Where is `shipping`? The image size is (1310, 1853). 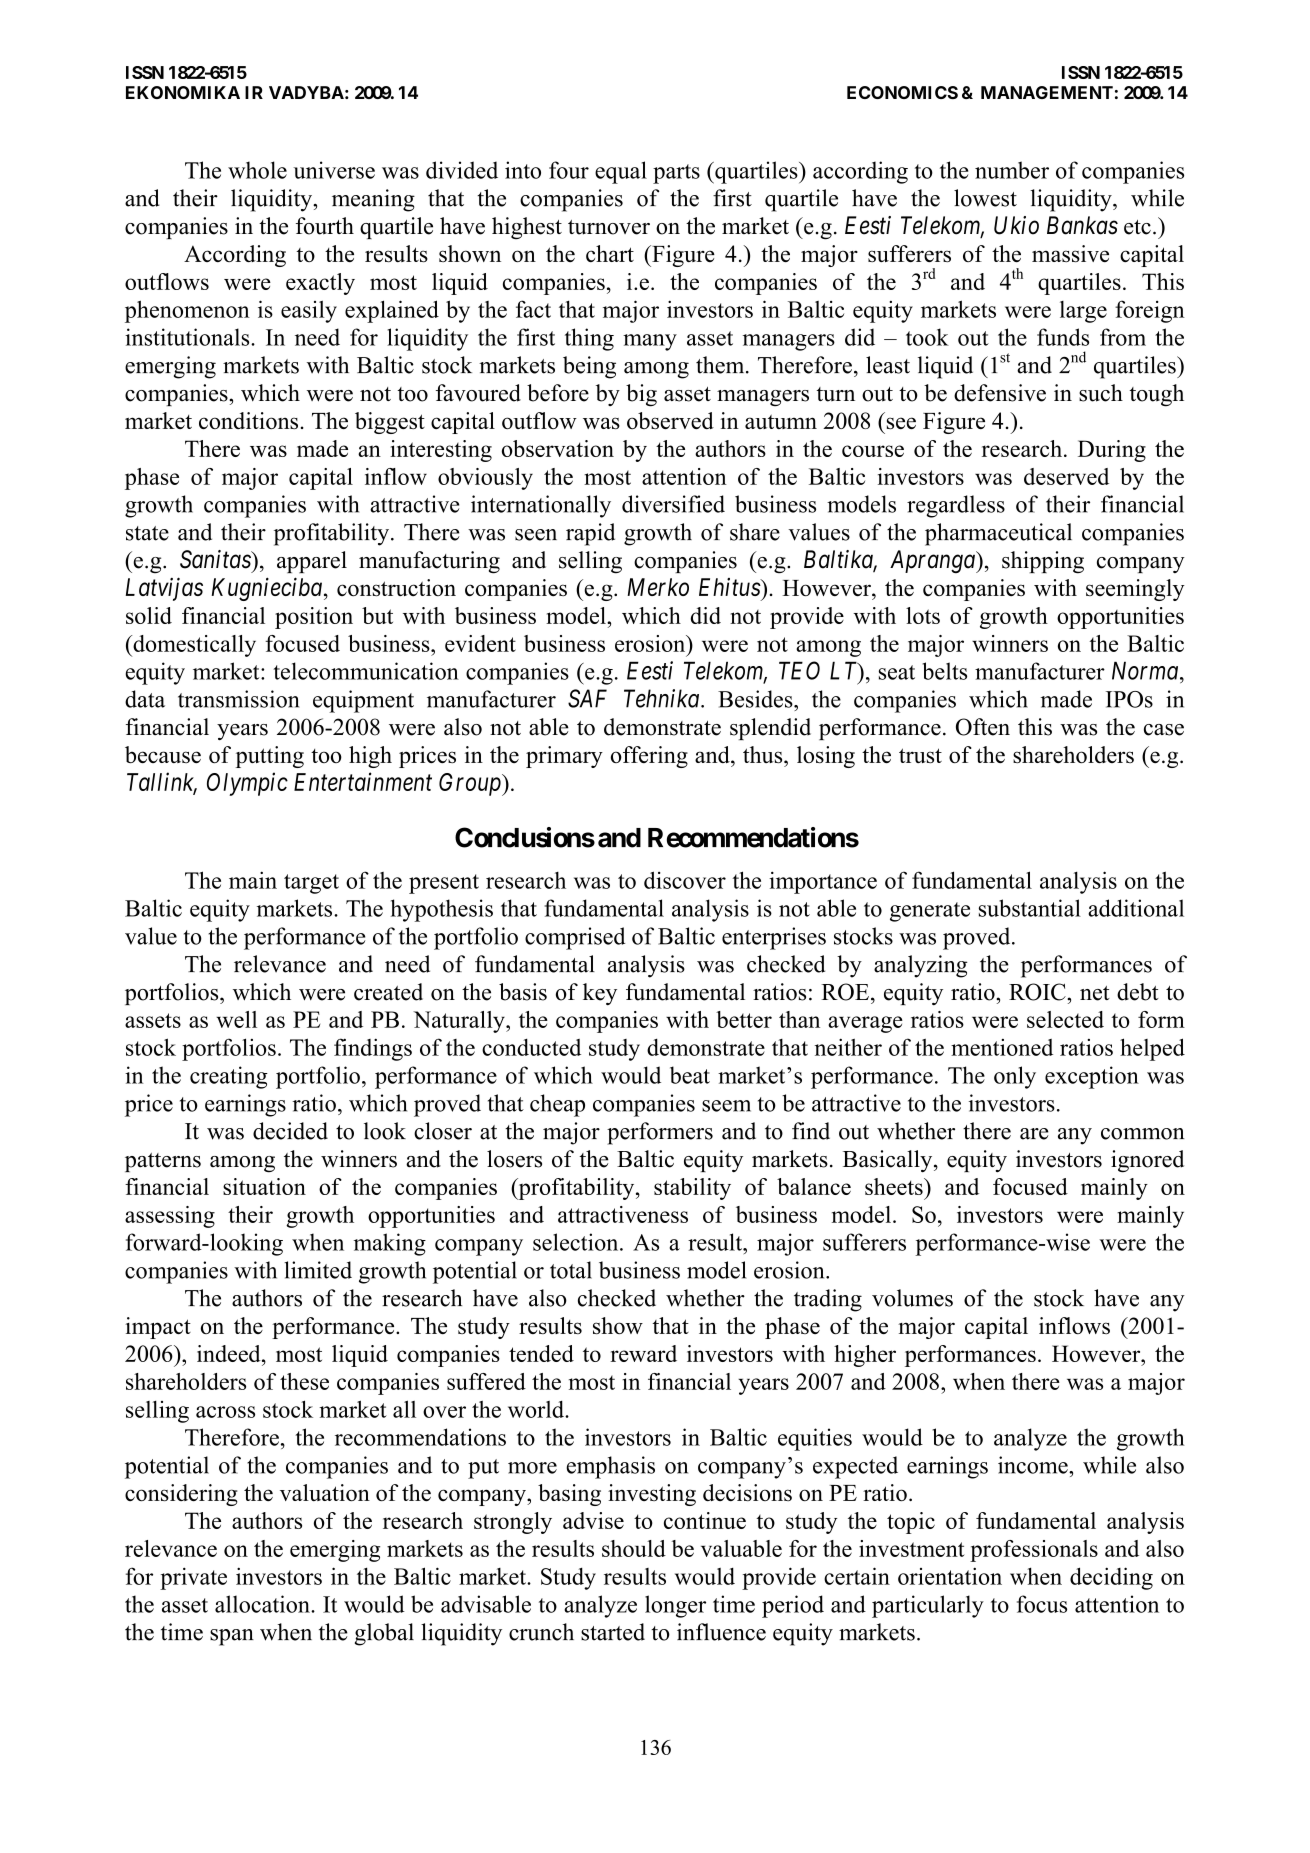 shipping is located at coordinates (1043, 562).
